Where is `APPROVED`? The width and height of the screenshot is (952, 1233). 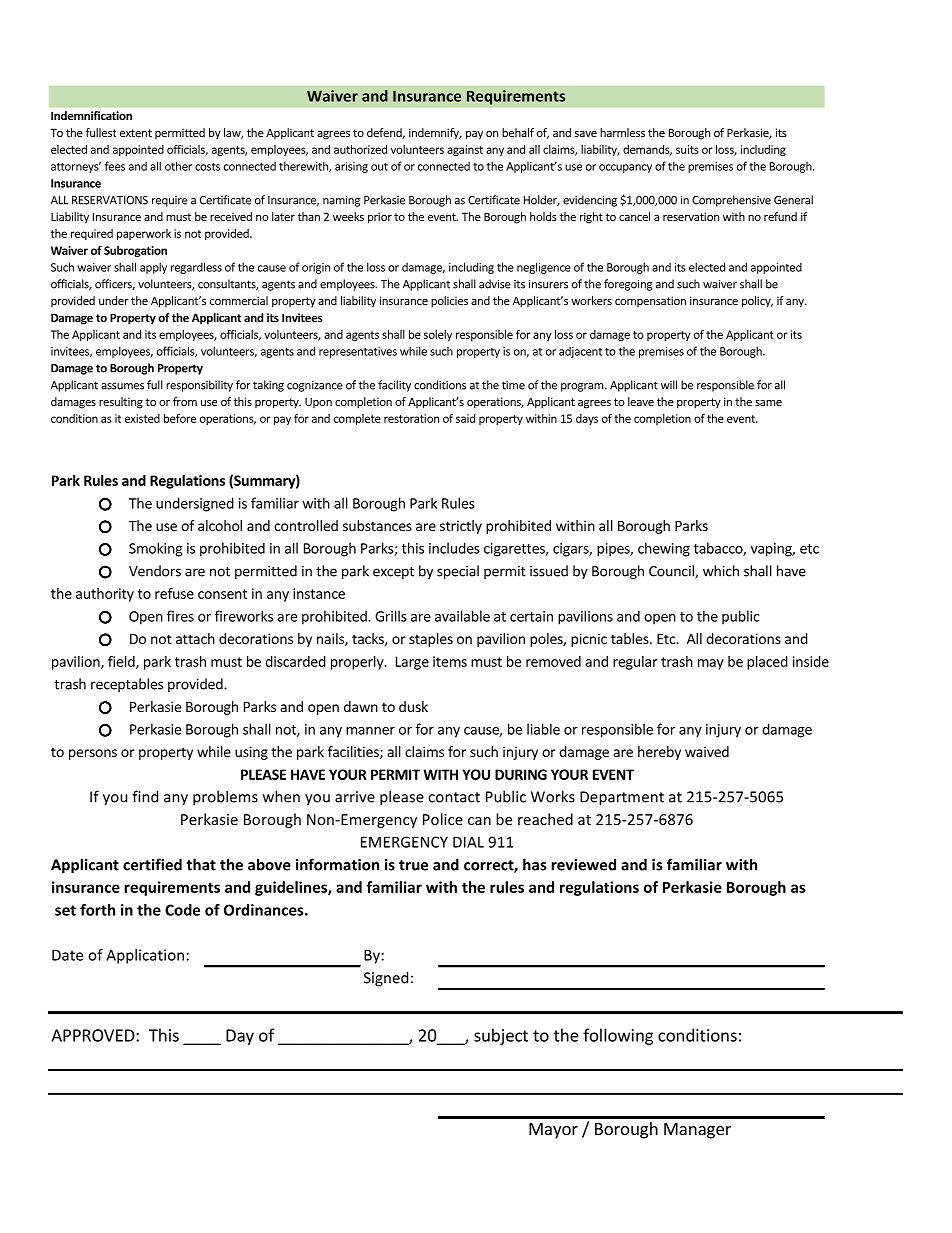
APPROVED is located at coordinates (94, 1035).
